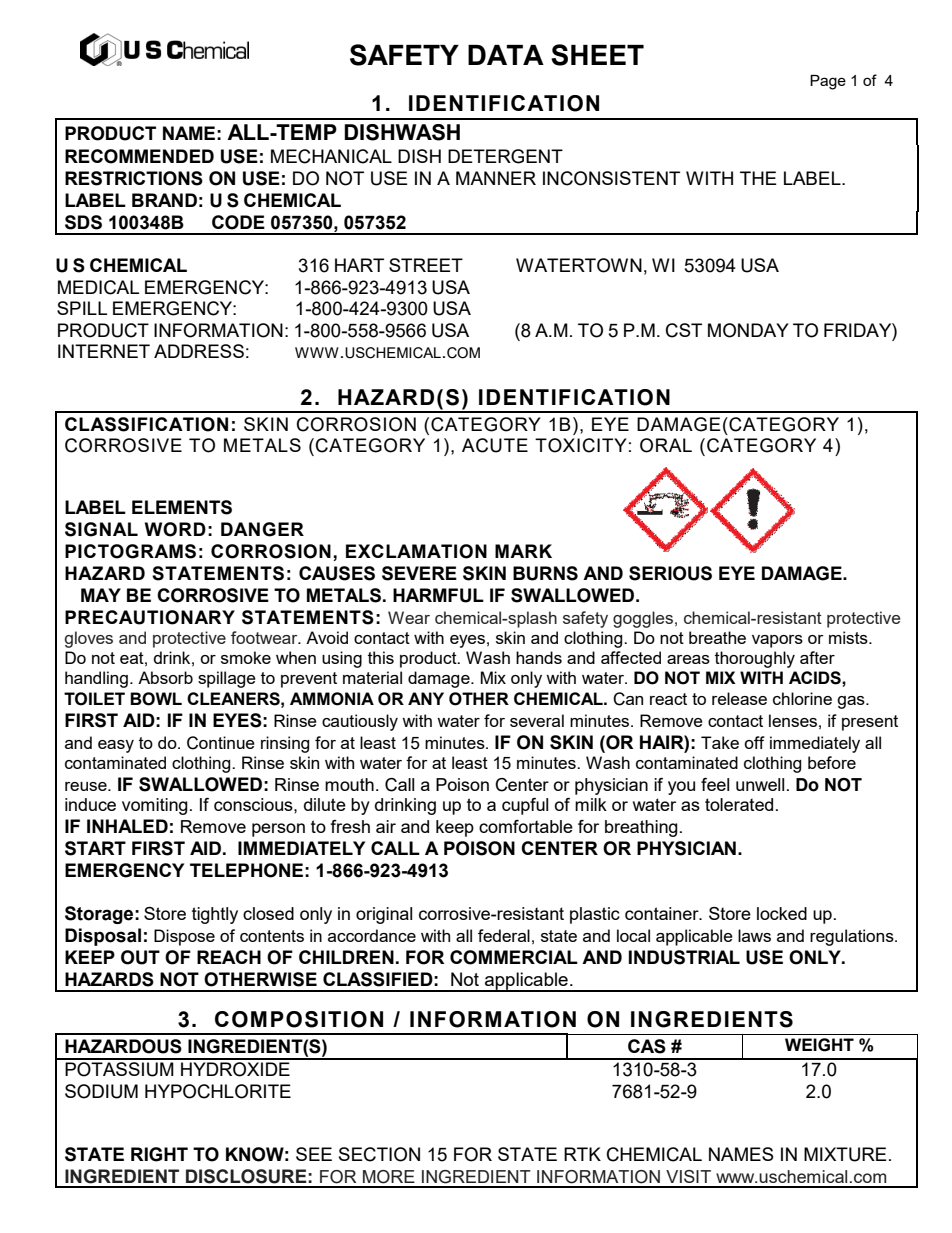 This screenshot has height=1233, width=952. What do you see at coordinates (379, 1154) in the screenshot?
I see `SECTION` at bounding box center [379, 1154].
